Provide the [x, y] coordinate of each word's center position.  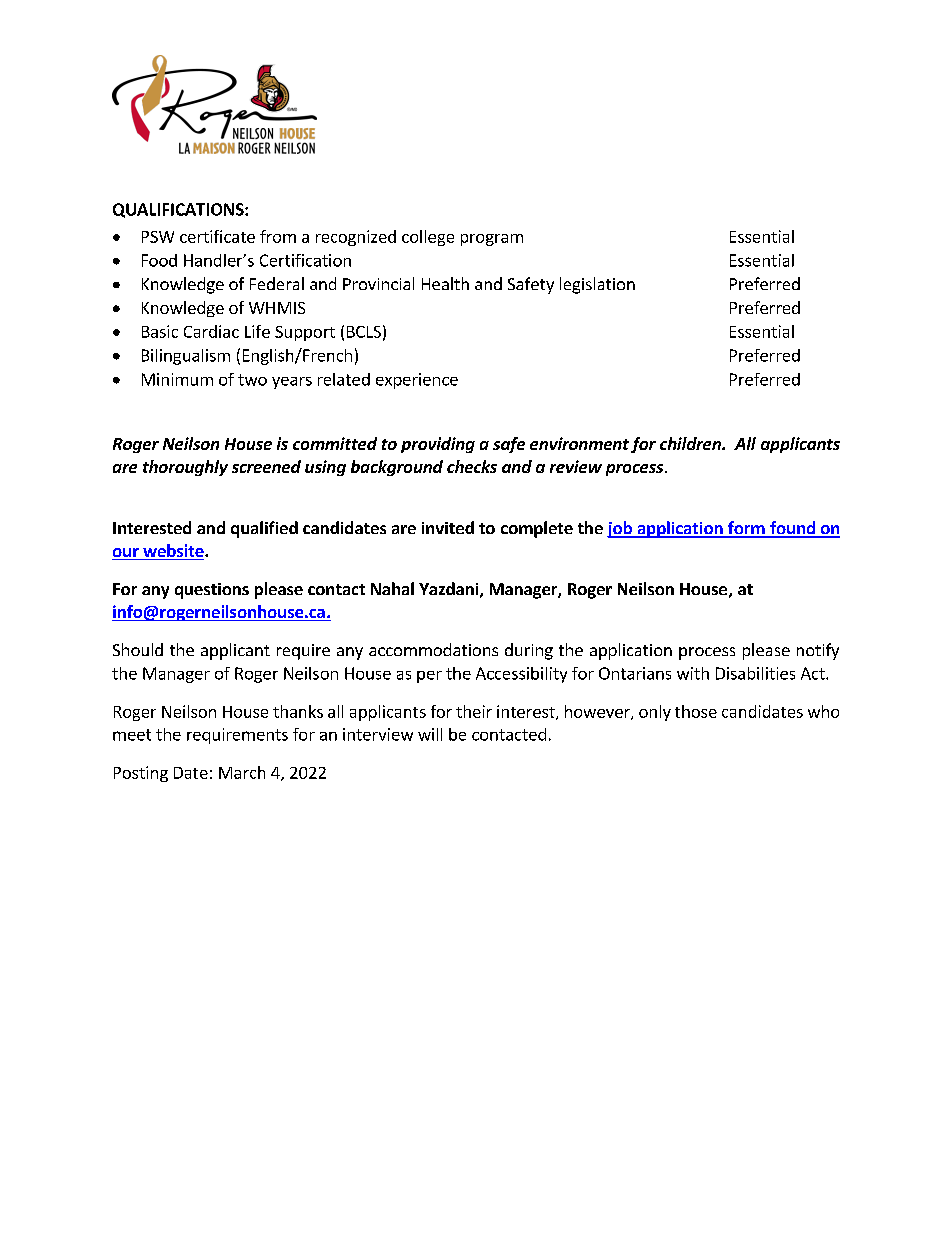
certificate [217, 236]
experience [417, 381]
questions [212, 591]
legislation [597, 285]
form [746, 529]
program [492, 240]
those [696, 711]
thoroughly [185, 468]
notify [818, 651]
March [242, 772]
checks [472, 466]
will [430, 734]
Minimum [177, 379]
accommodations [433, 649]
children [691, 443]
